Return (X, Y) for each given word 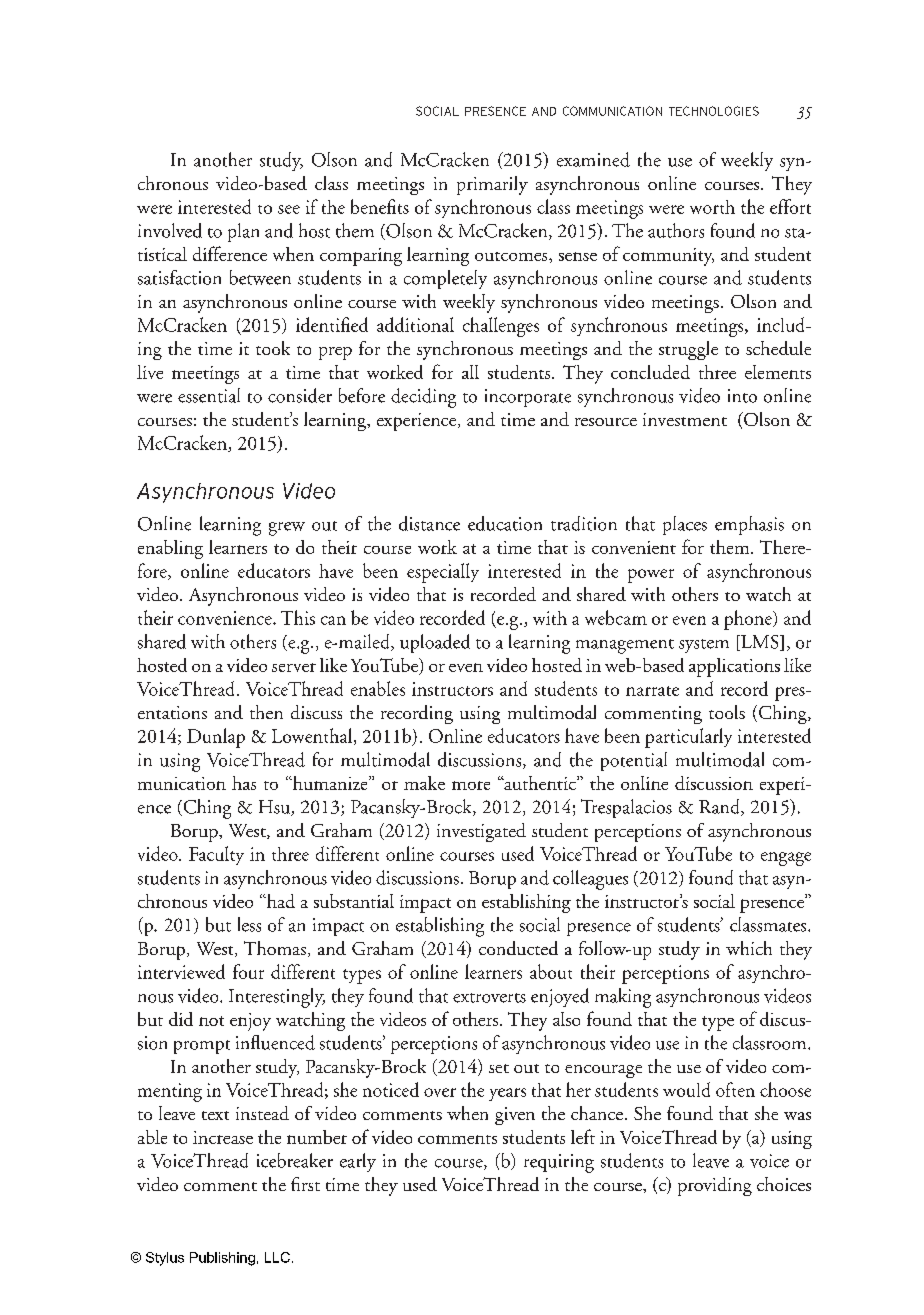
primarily (492, 185)
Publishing (222, 1259)
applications (734, 667)
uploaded (435, 643)
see (289, 209)
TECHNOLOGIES (714, 111)
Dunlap (216, 738)
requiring (559, 1163)
